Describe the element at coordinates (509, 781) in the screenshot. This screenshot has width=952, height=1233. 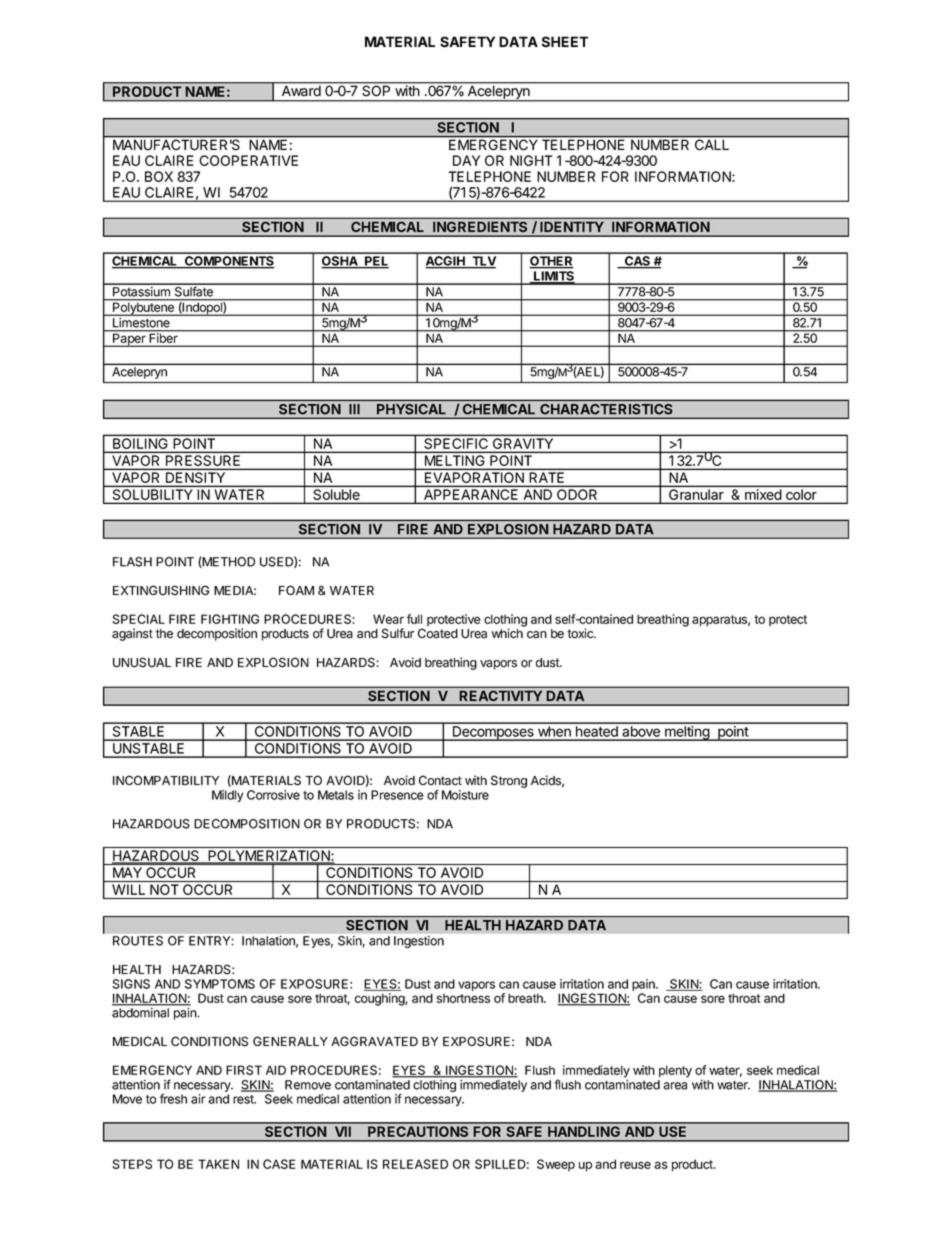
I see `Strong` at that location.
